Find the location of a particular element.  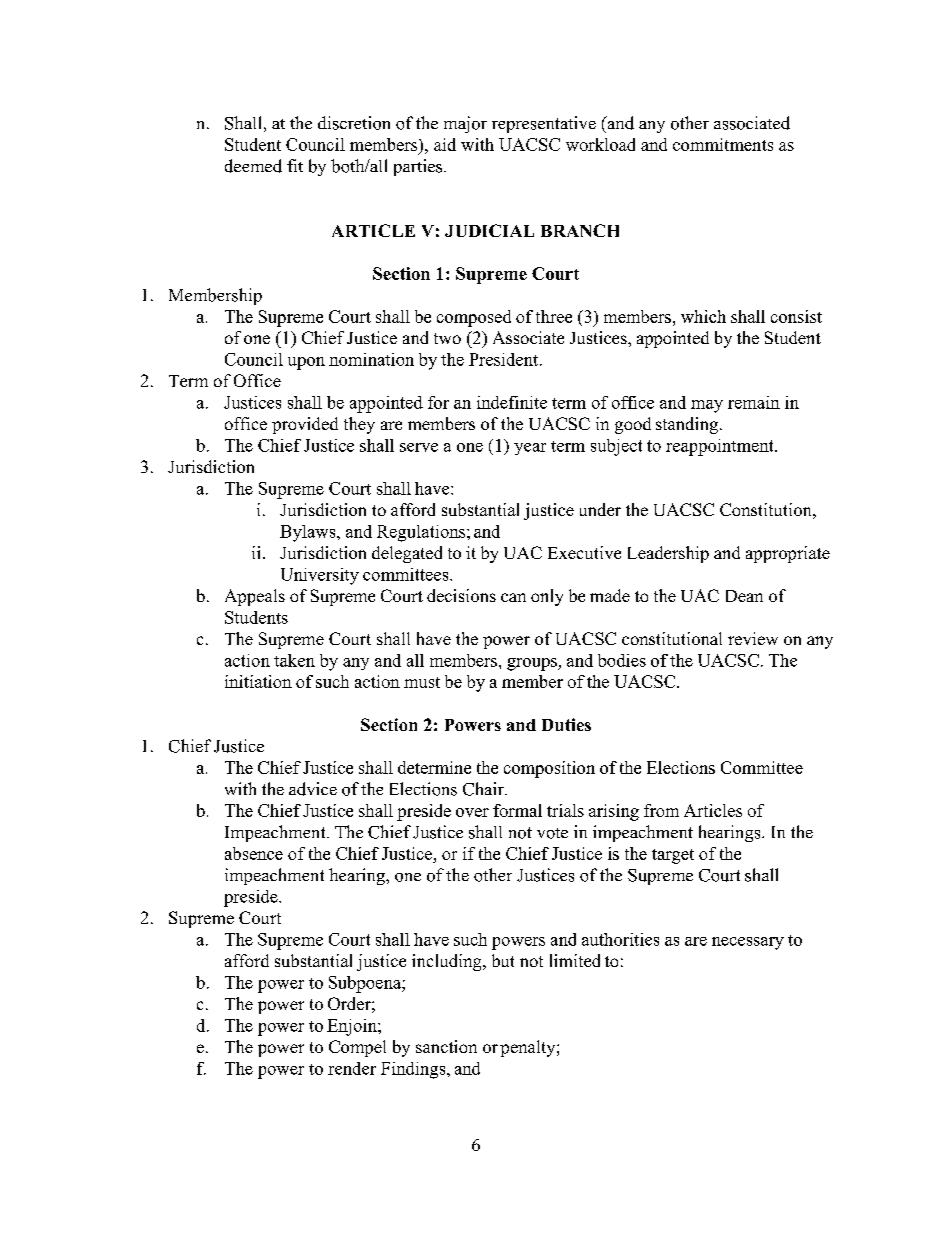

Enjoin is located at coordinates (353, 1027).
